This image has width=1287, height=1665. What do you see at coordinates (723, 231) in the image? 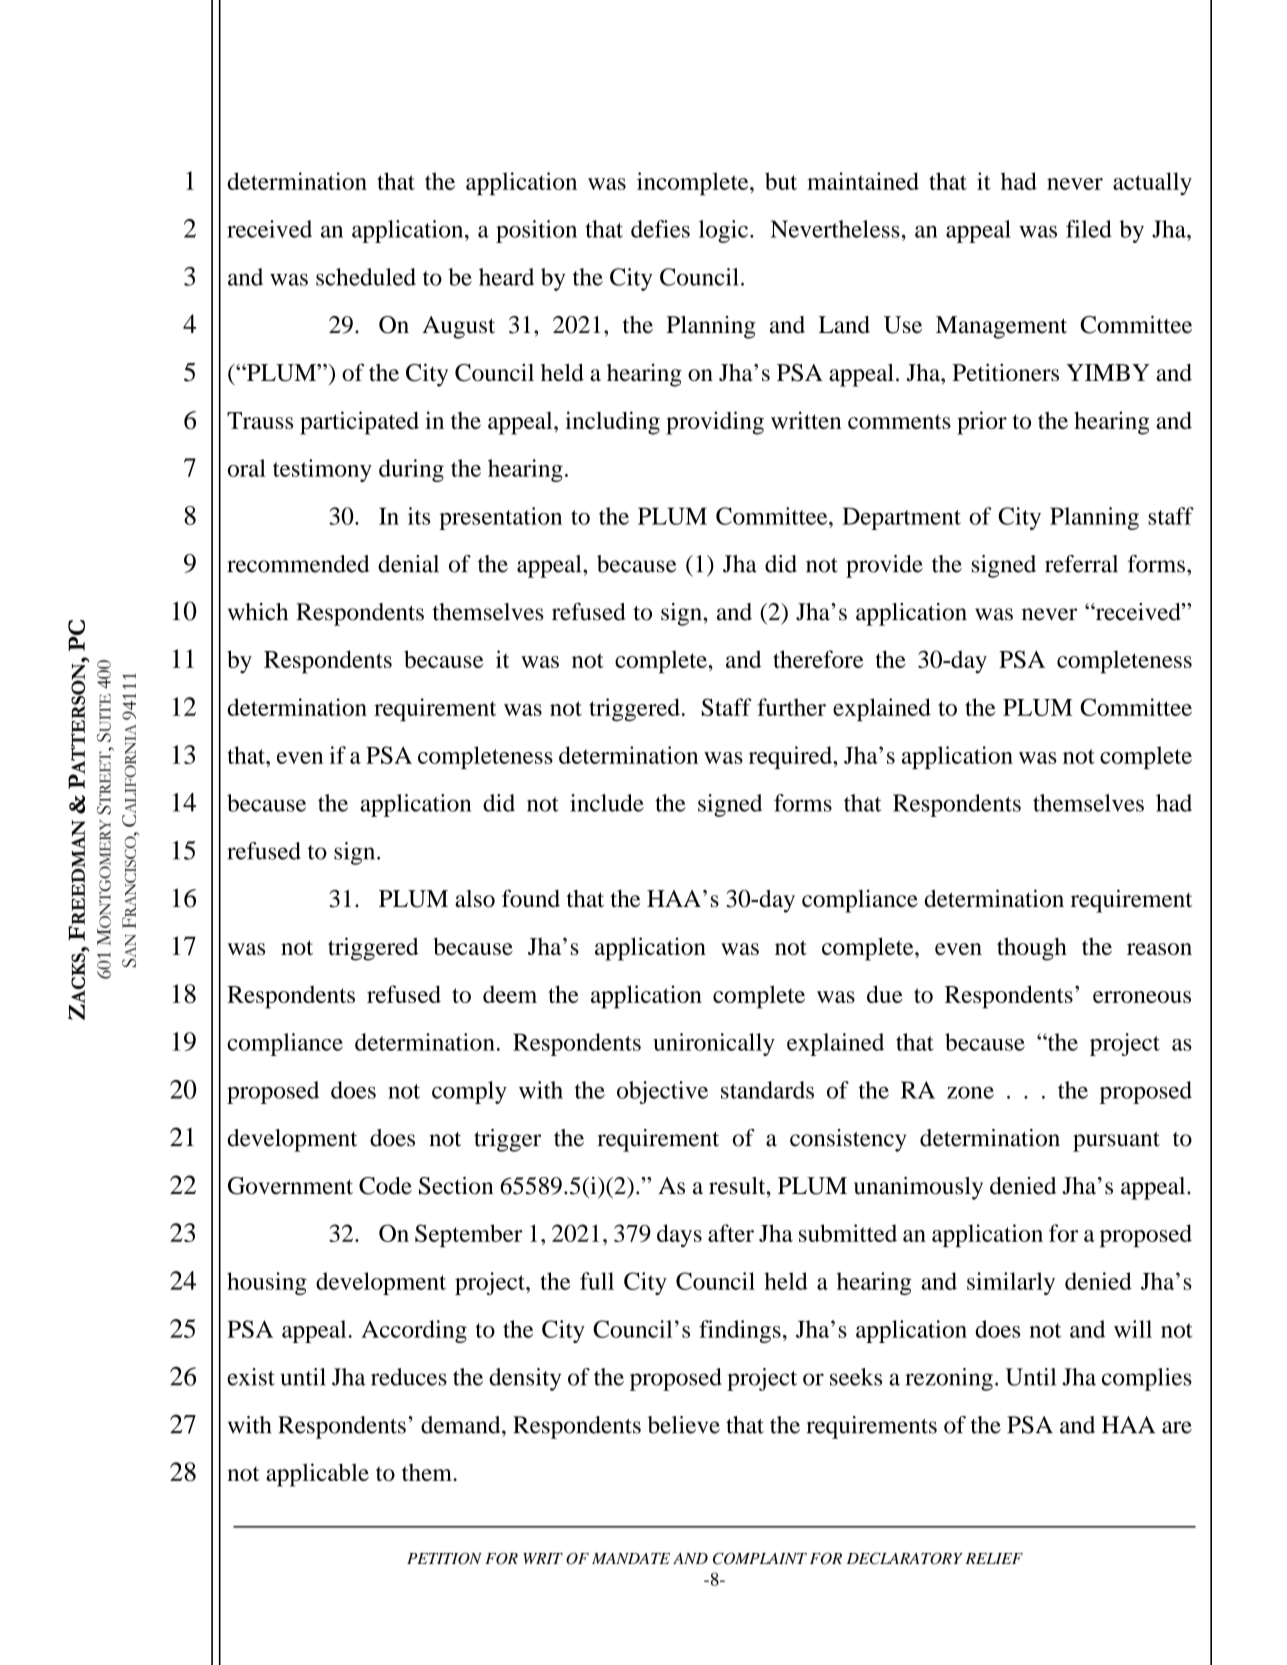
I see `logic` at bounding box center [723, 231].
